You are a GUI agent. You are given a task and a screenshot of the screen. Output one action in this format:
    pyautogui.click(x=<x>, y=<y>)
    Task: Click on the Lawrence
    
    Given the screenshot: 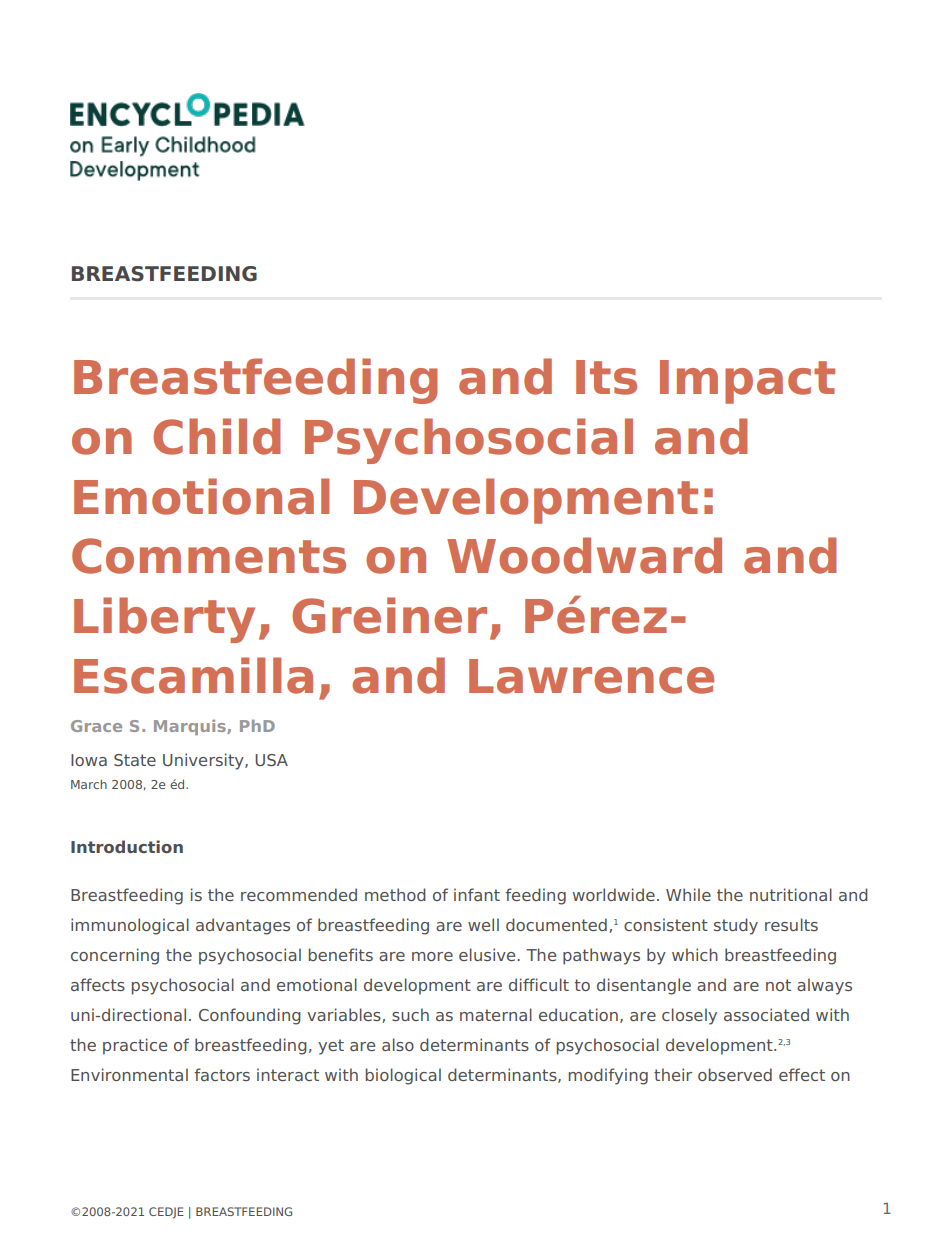 What is the action you would take?
    pyautogui.click(x=591, y=676)
